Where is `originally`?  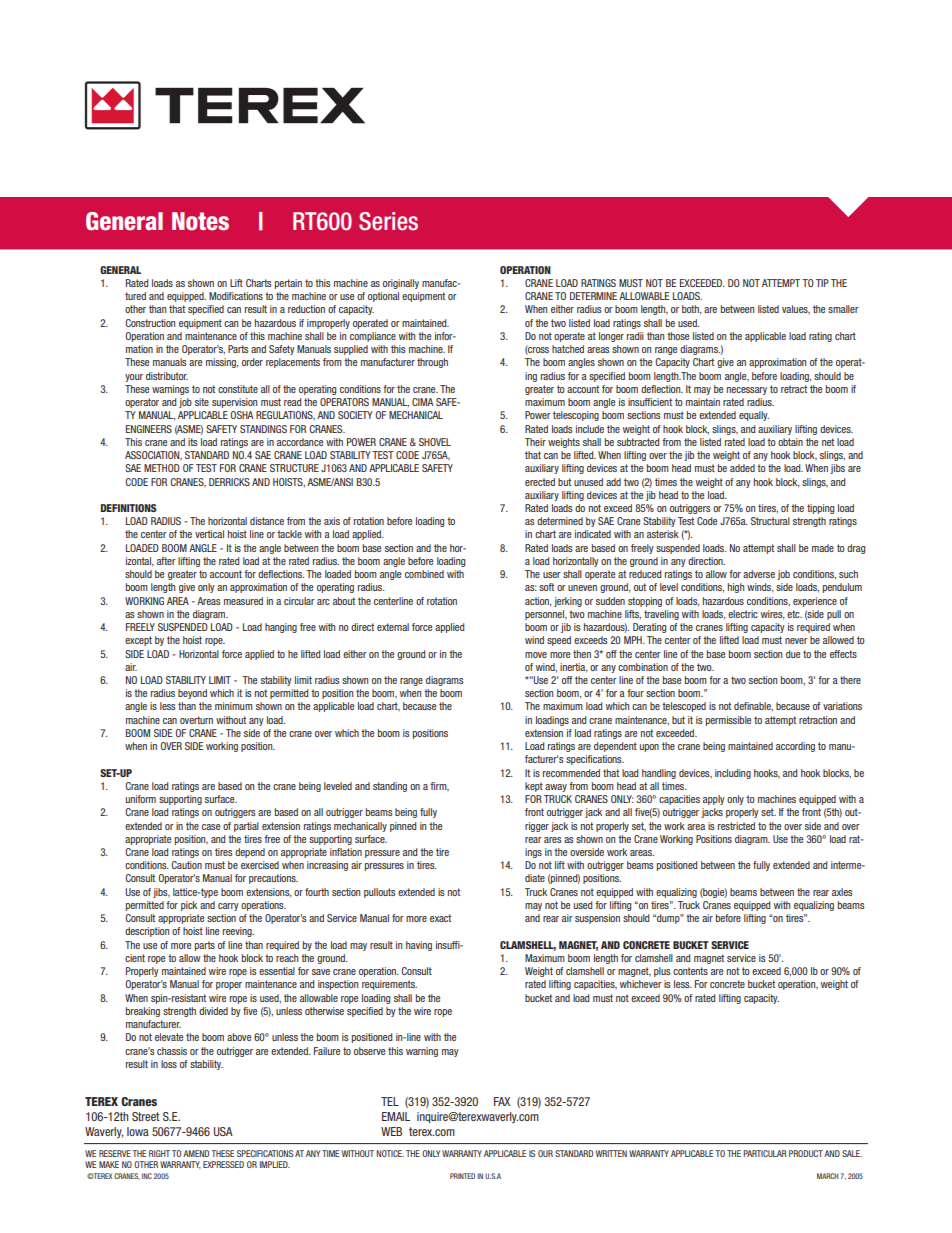
originally is located at coordinates (401, 284).
